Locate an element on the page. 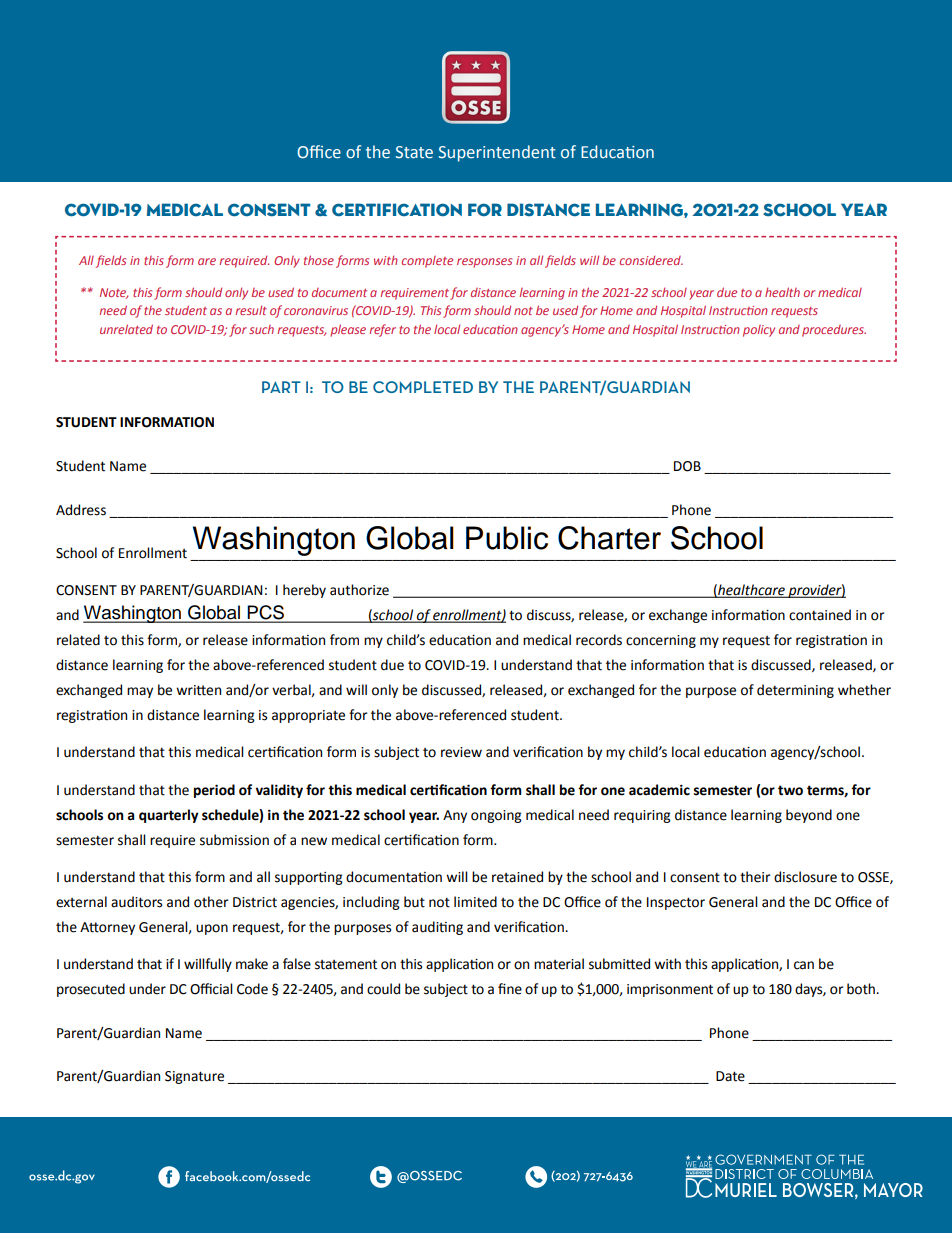  Address is located at coordinates (81, 510).
